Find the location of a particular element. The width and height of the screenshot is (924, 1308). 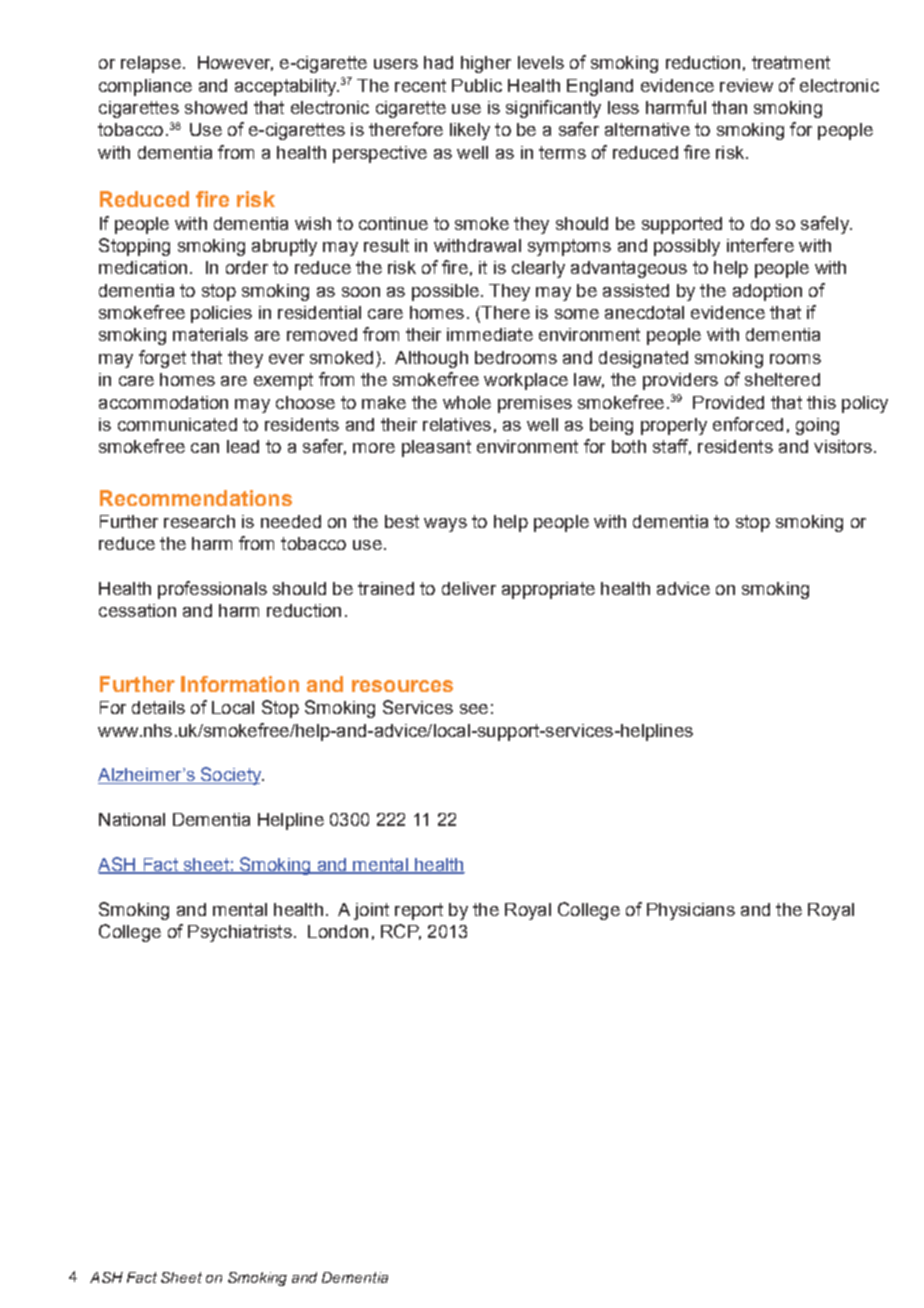

appropriate is located at coordinates (548, 590).
